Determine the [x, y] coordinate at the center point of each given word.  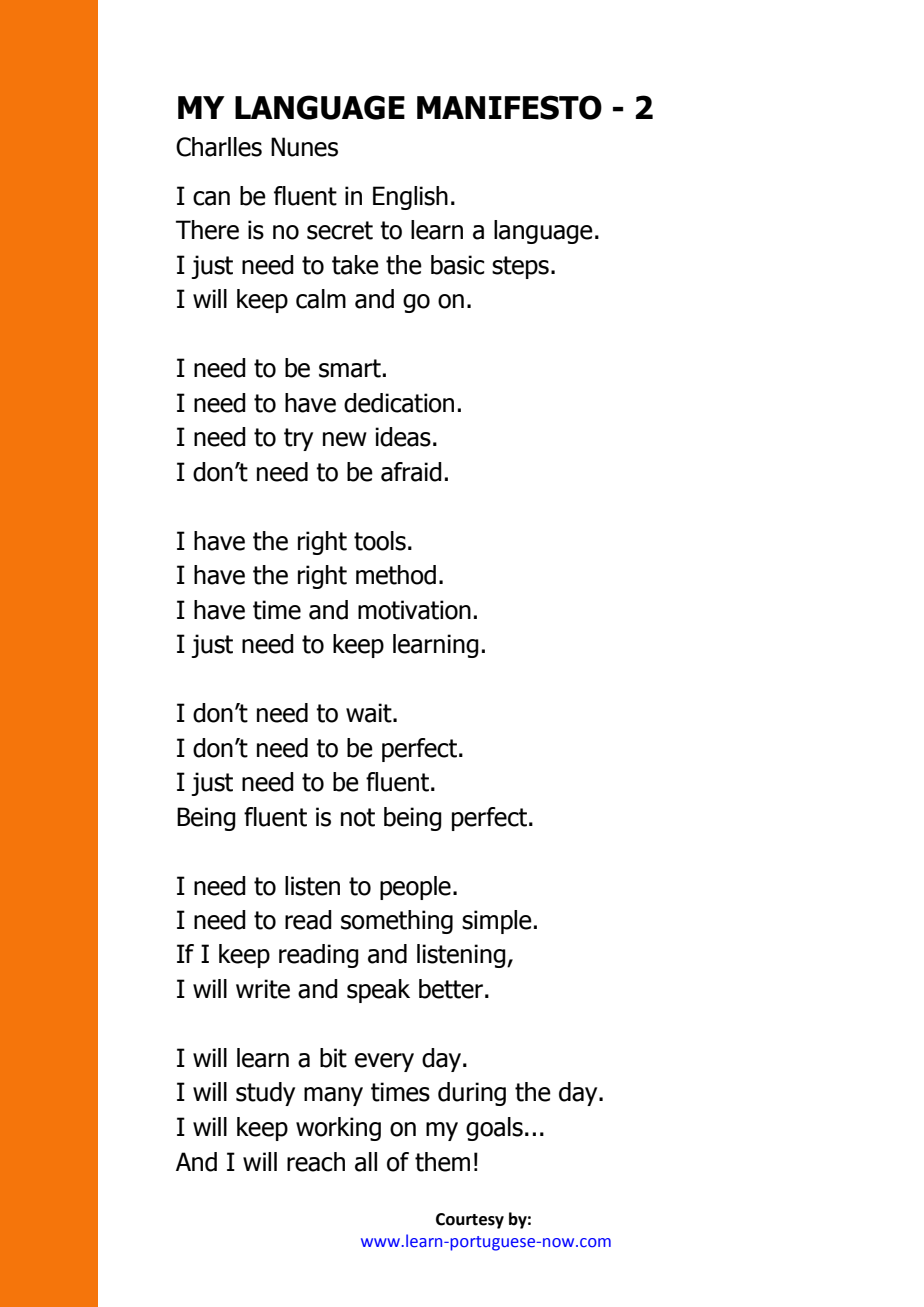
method [396, 575]
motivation [414, 610]
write [263, 989]
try [298, 439]
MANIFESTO [509, 107]
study [265, 1094]
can [211, 198]
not [358, 817]
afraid [411, 472]
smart [350, 368]
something [397, 922]
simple [497, 922]
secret [340, 230]
